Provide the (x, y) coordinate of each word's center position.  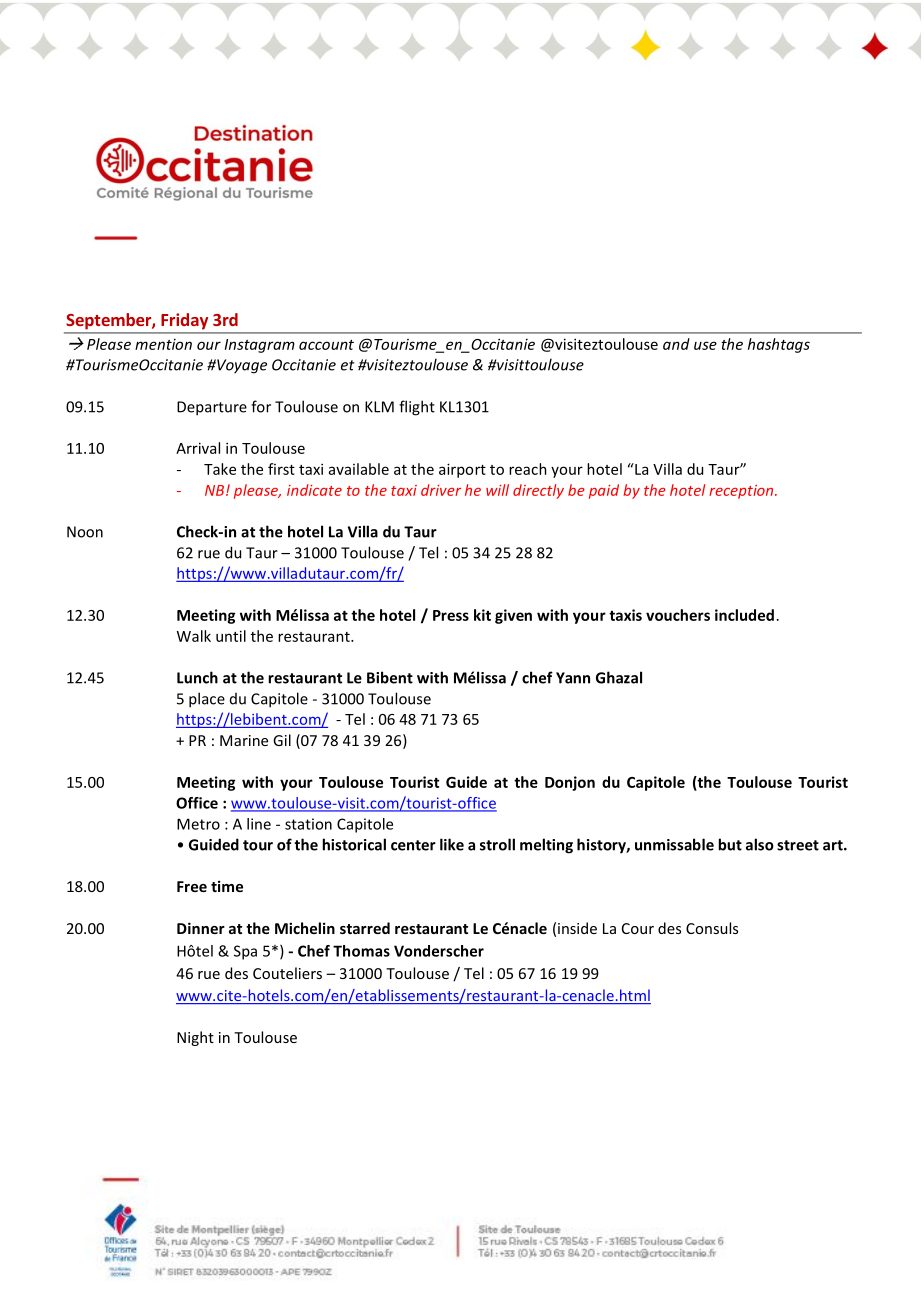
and (676, 344)
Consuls (712, 928)
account (326, 345)
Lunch (197, 677)
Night (195, 1038)
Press (451, 615)
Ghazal (619, 677)
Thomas (361, 951)
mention (163, 344)
